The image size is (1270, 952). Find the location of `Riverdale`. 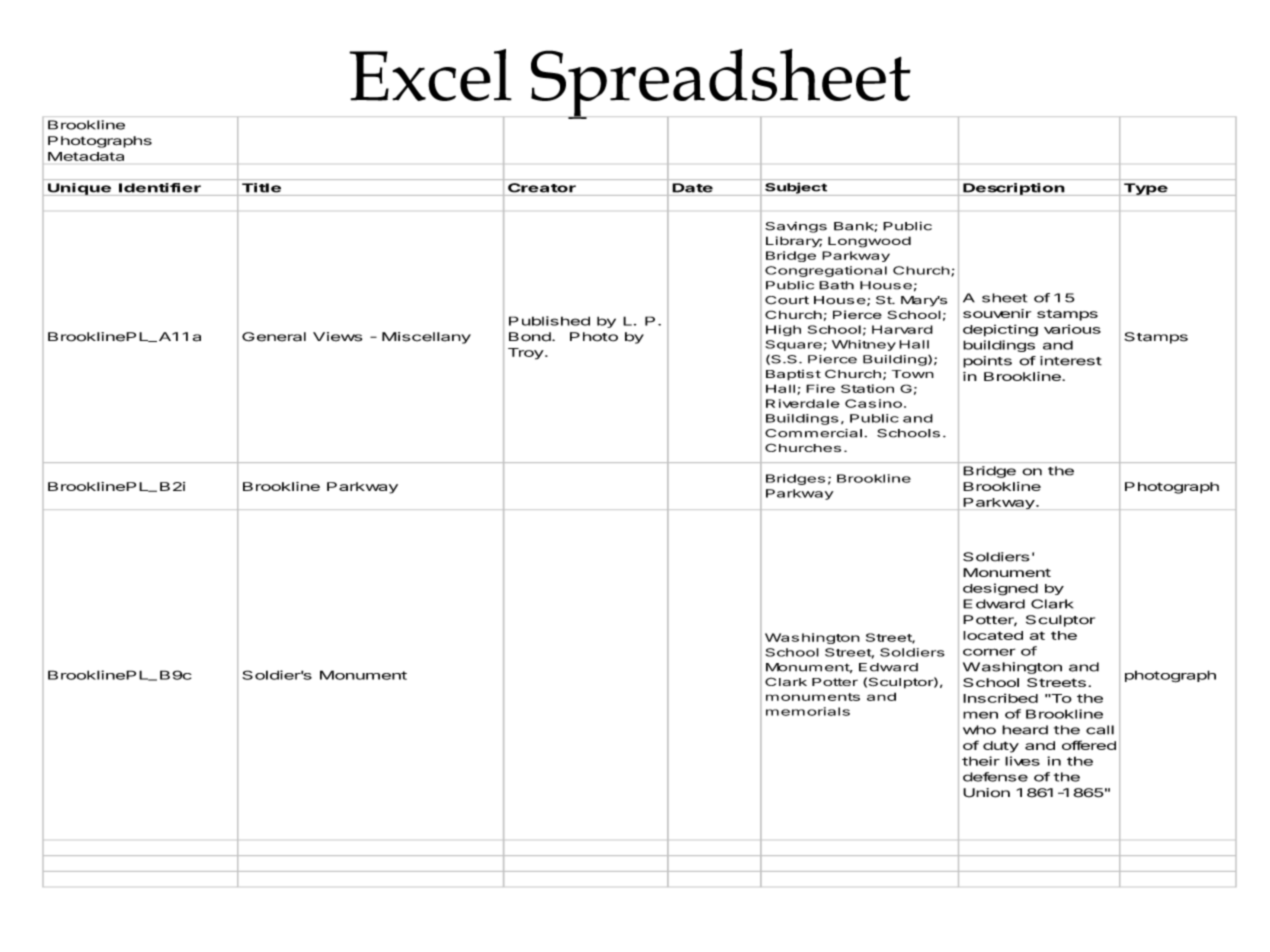

Riverdale is located at coordinates (803, 403).
